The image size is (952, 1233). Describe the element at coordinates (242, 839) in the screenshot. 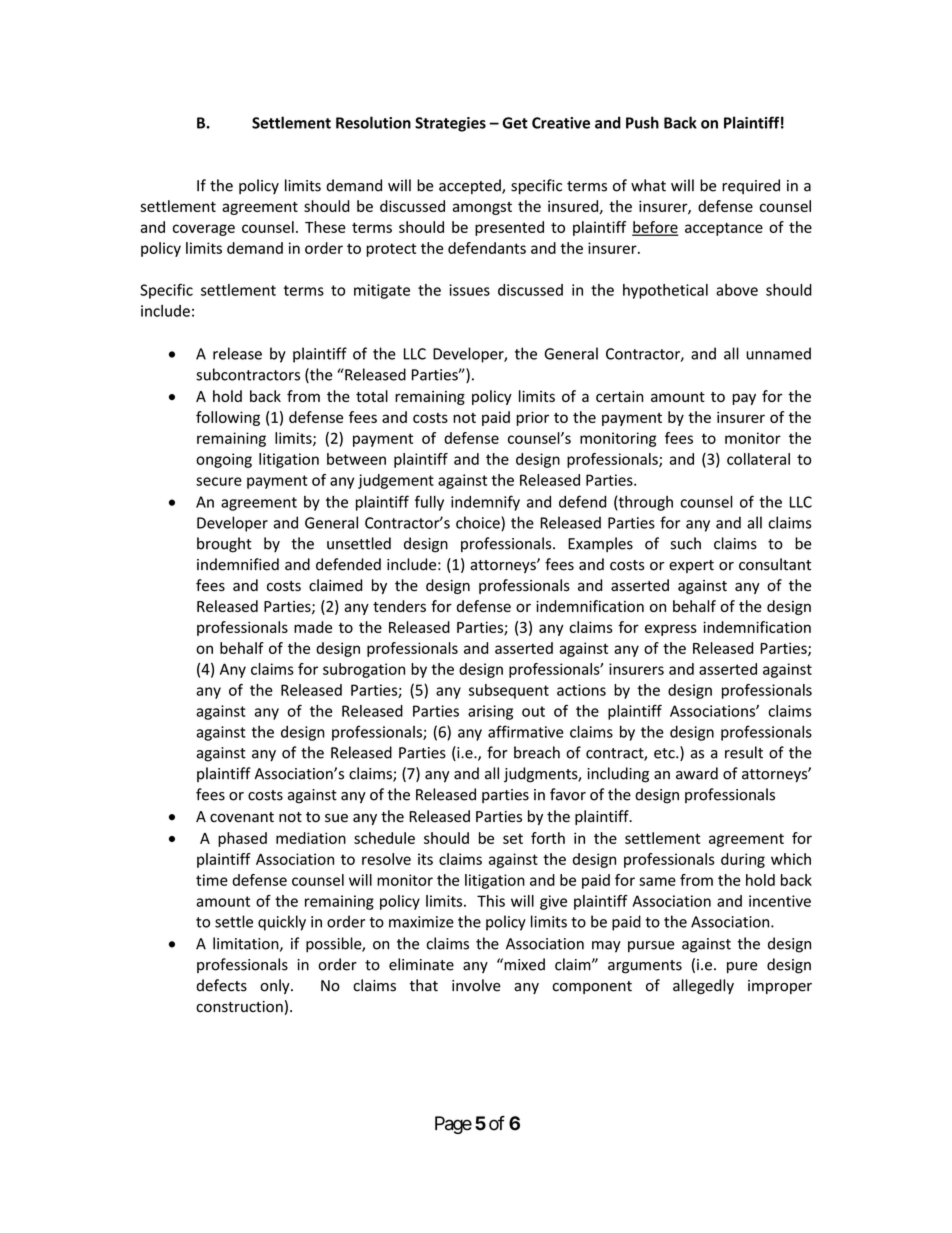

I see `phased` at that location.
